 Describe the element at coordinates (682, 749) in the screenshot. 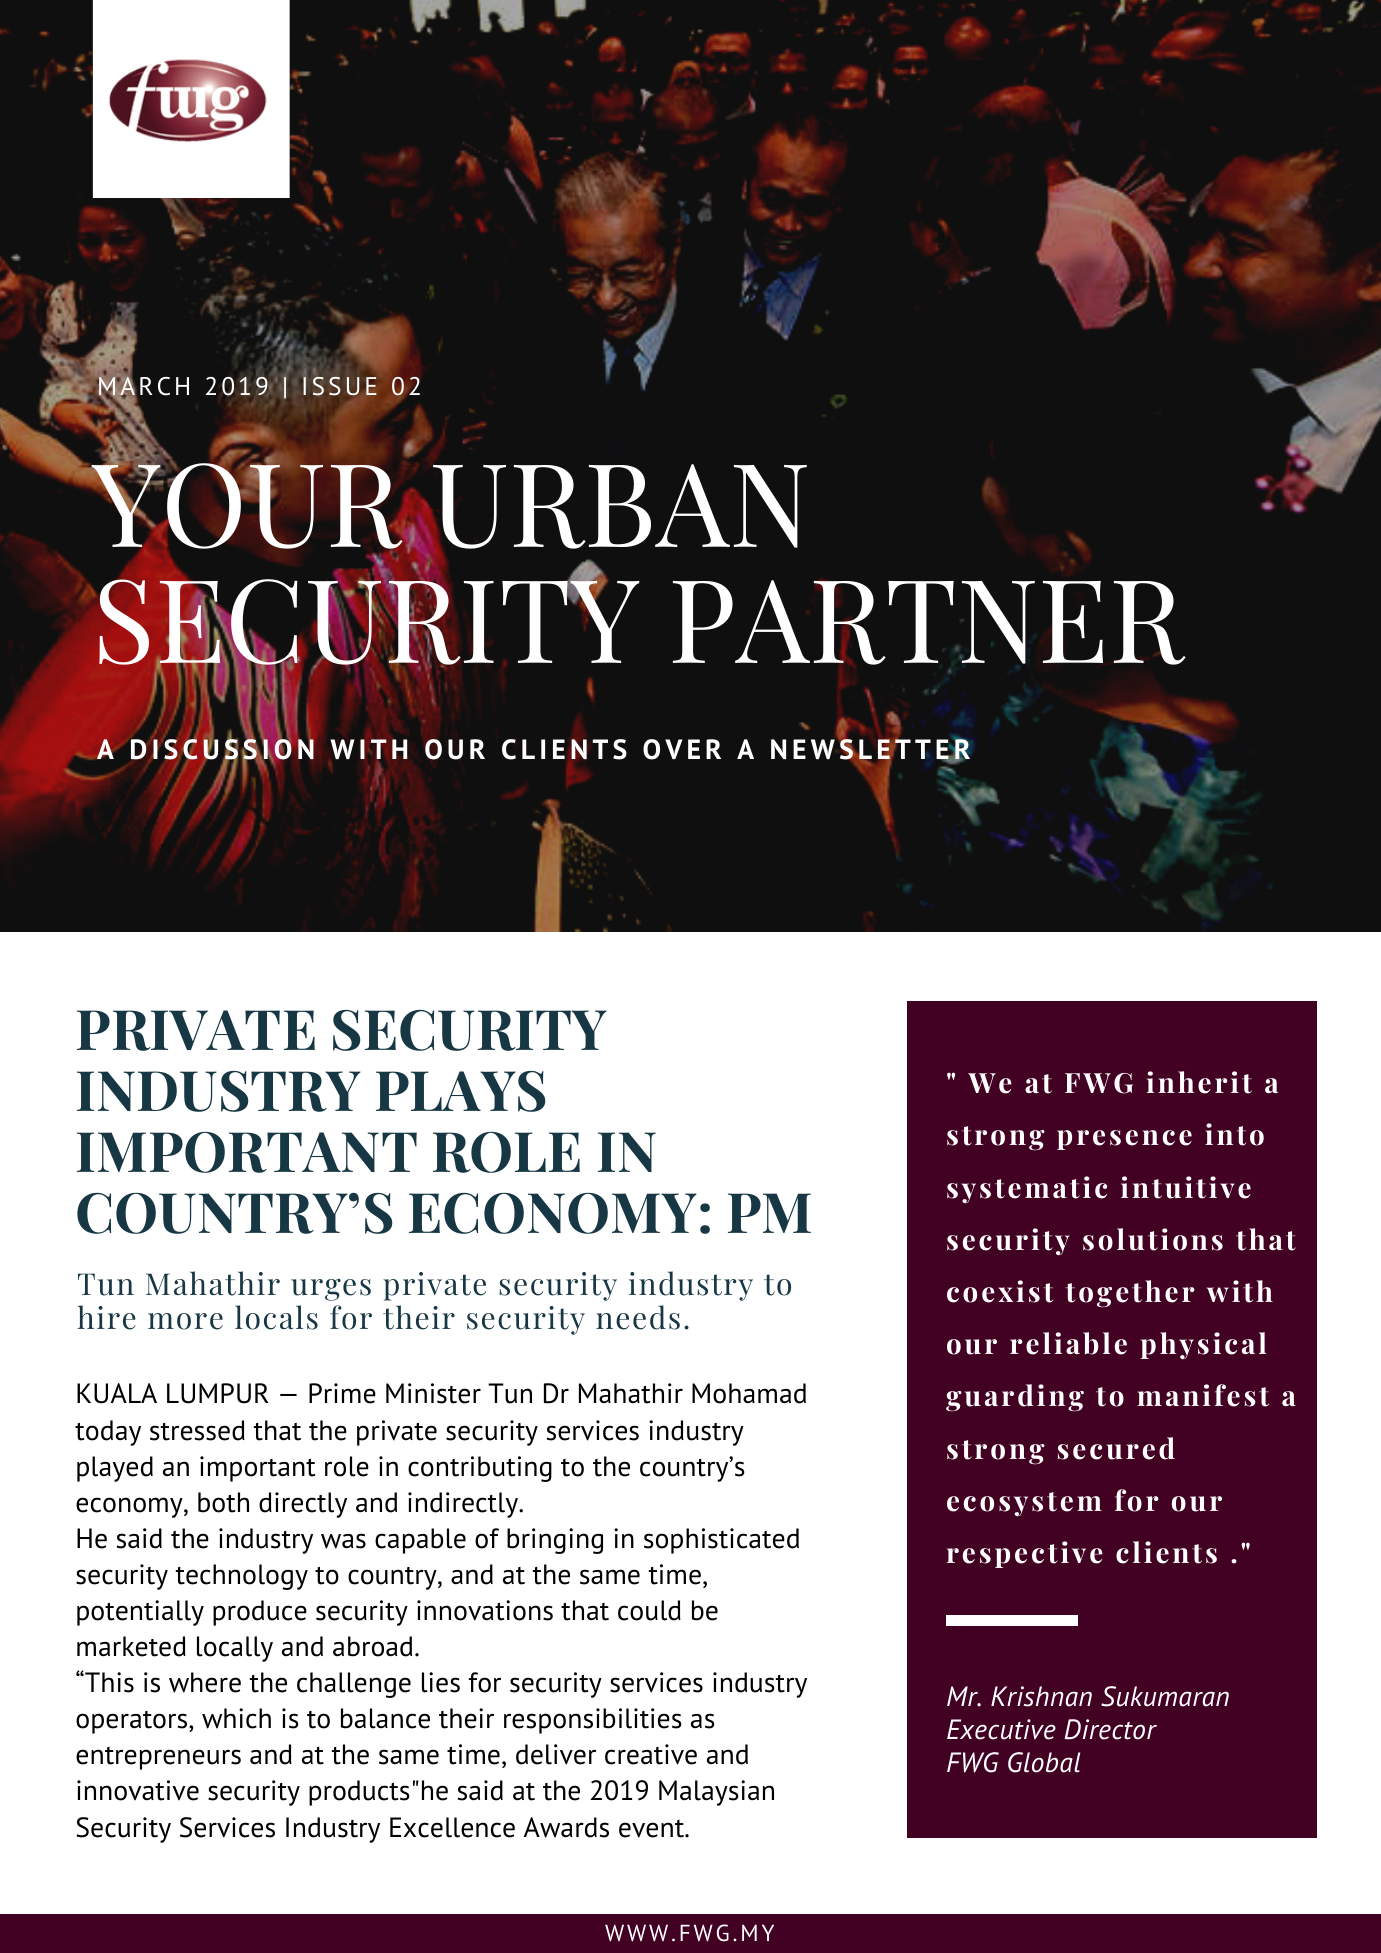

I see `OVER` at that location.
